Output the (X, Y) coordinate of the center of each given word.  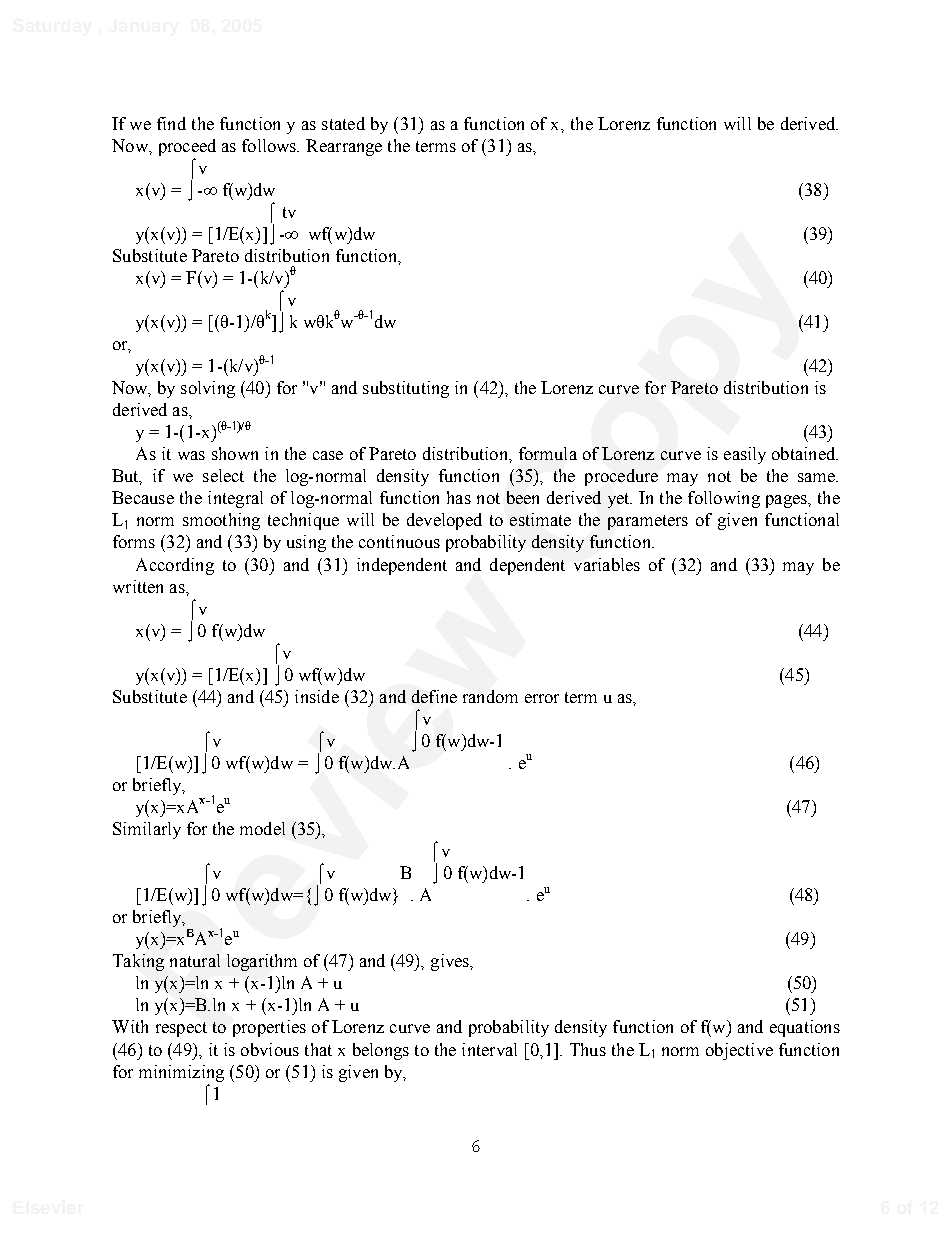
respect (181, 1029)
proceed (187, 147)
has (459, 497)
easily (745, 455)
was (191, 455)
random (490, 696)
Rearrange (344, 147)
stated (343, 123)
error (542, 698)
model (262, 828)
